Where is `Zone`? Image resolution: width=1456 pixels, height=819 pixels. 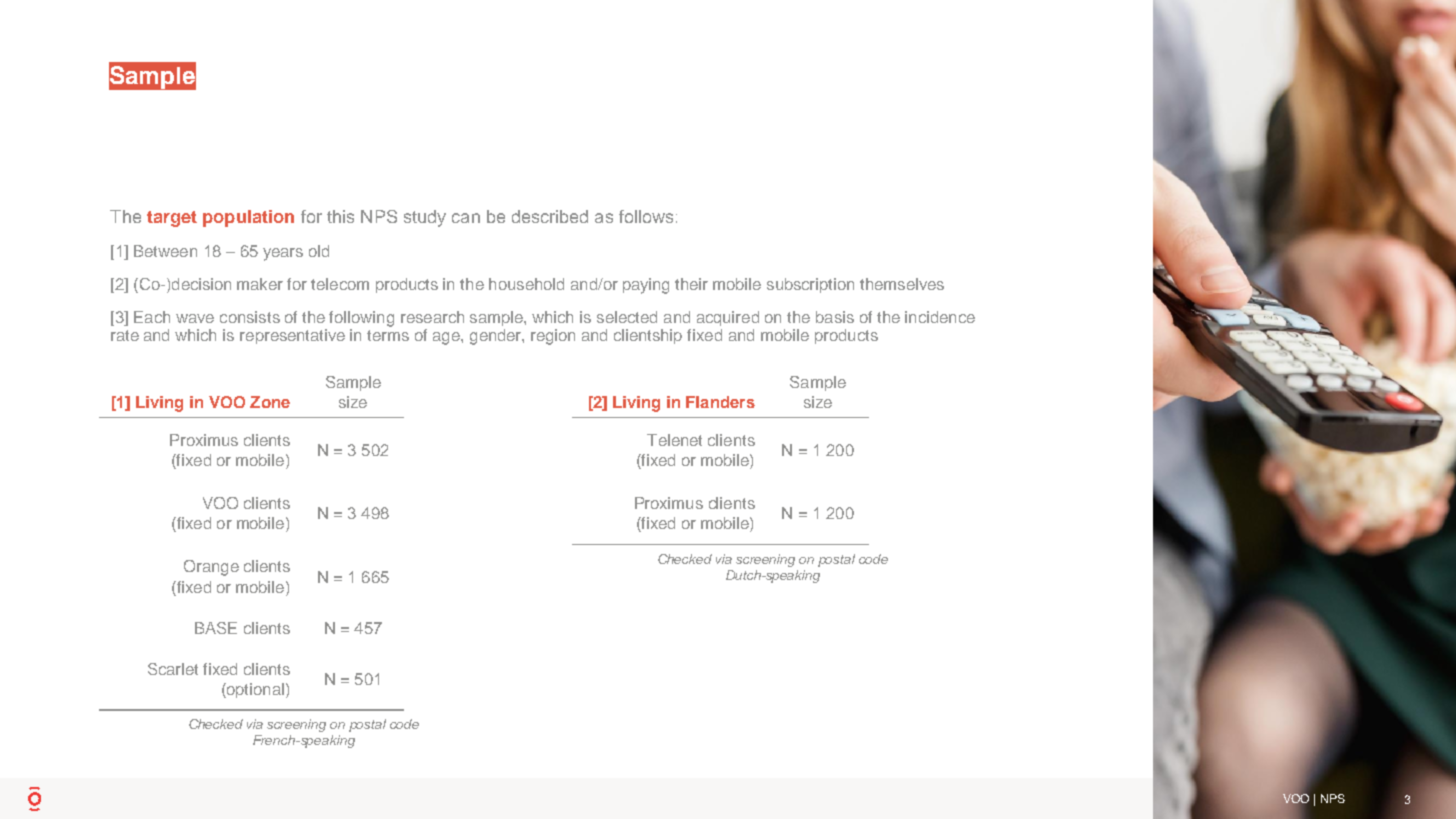
Zone is located at coordinates (270, 402).
